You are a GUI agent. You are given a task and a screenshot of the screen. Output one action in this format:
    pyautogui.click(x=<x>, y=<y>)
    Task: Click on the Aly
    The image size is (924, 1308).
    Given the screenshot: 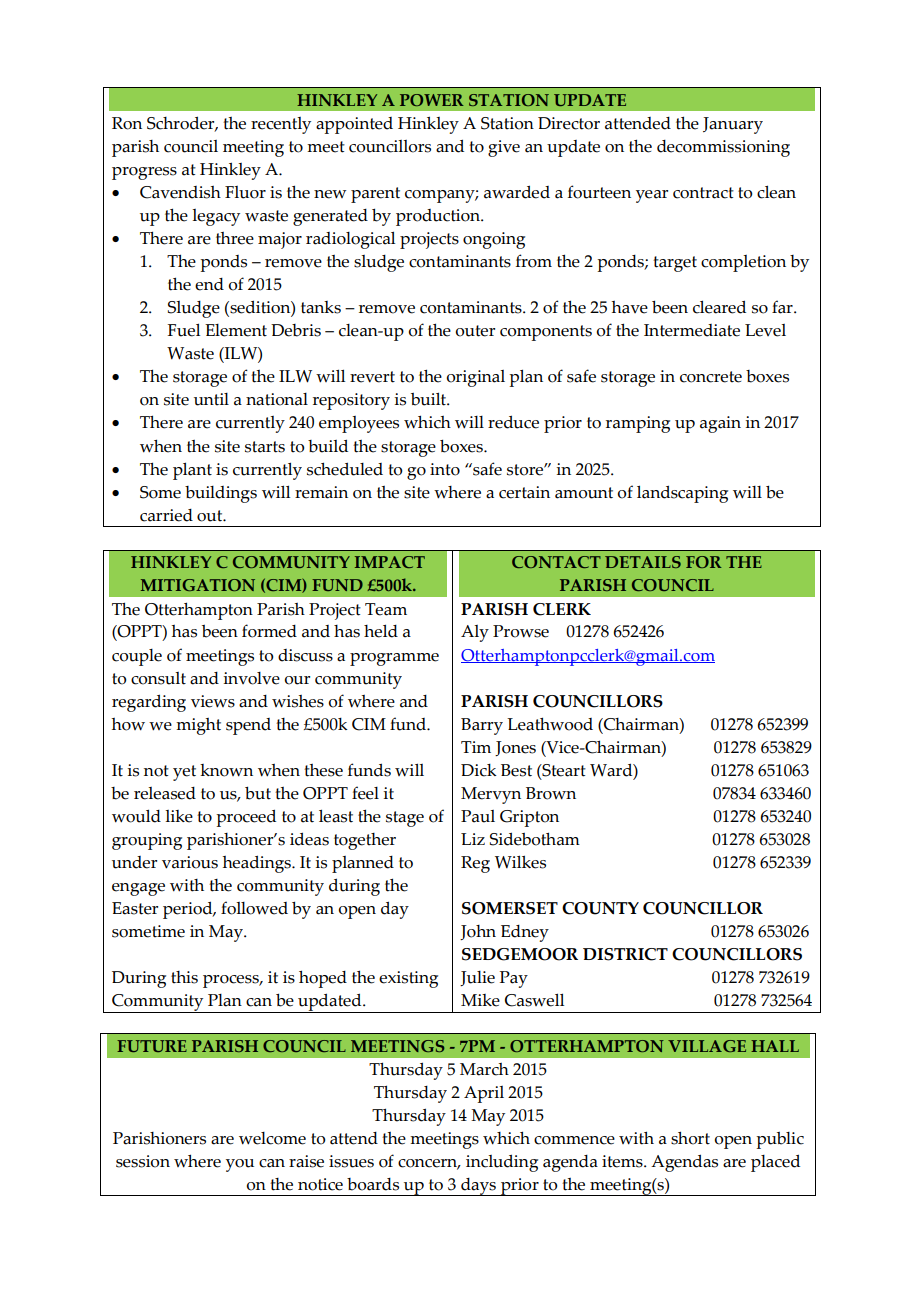 What is the action you would take?
    pyautogui.click(x=475, y=633)
